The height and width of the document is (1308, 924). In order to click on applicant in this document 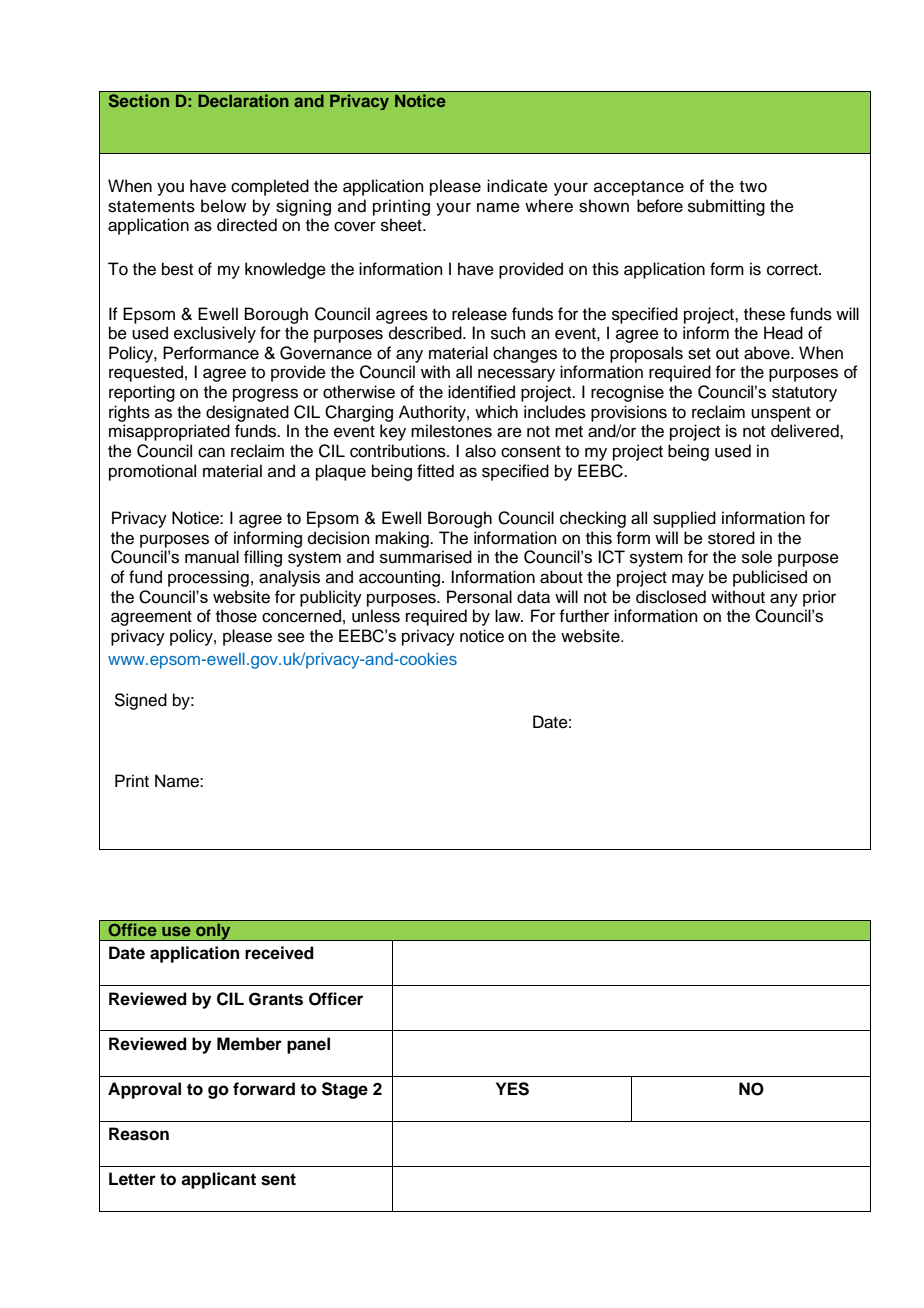, I will do `click(218, 1180)`.
